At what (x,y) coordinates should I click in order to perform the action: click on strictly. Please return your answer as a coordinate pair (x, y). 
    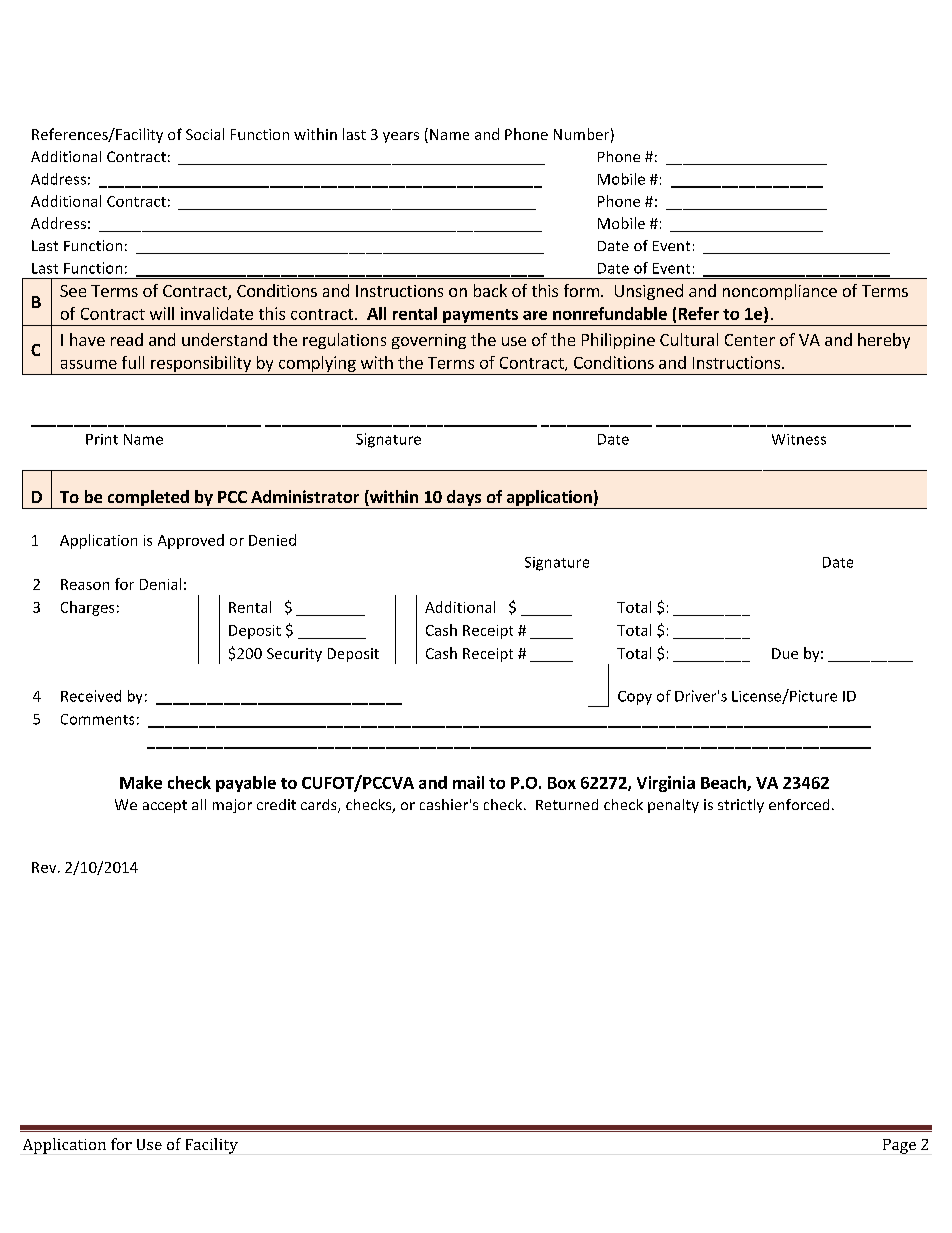
    Looking at the image, I should click on (741, 806).
